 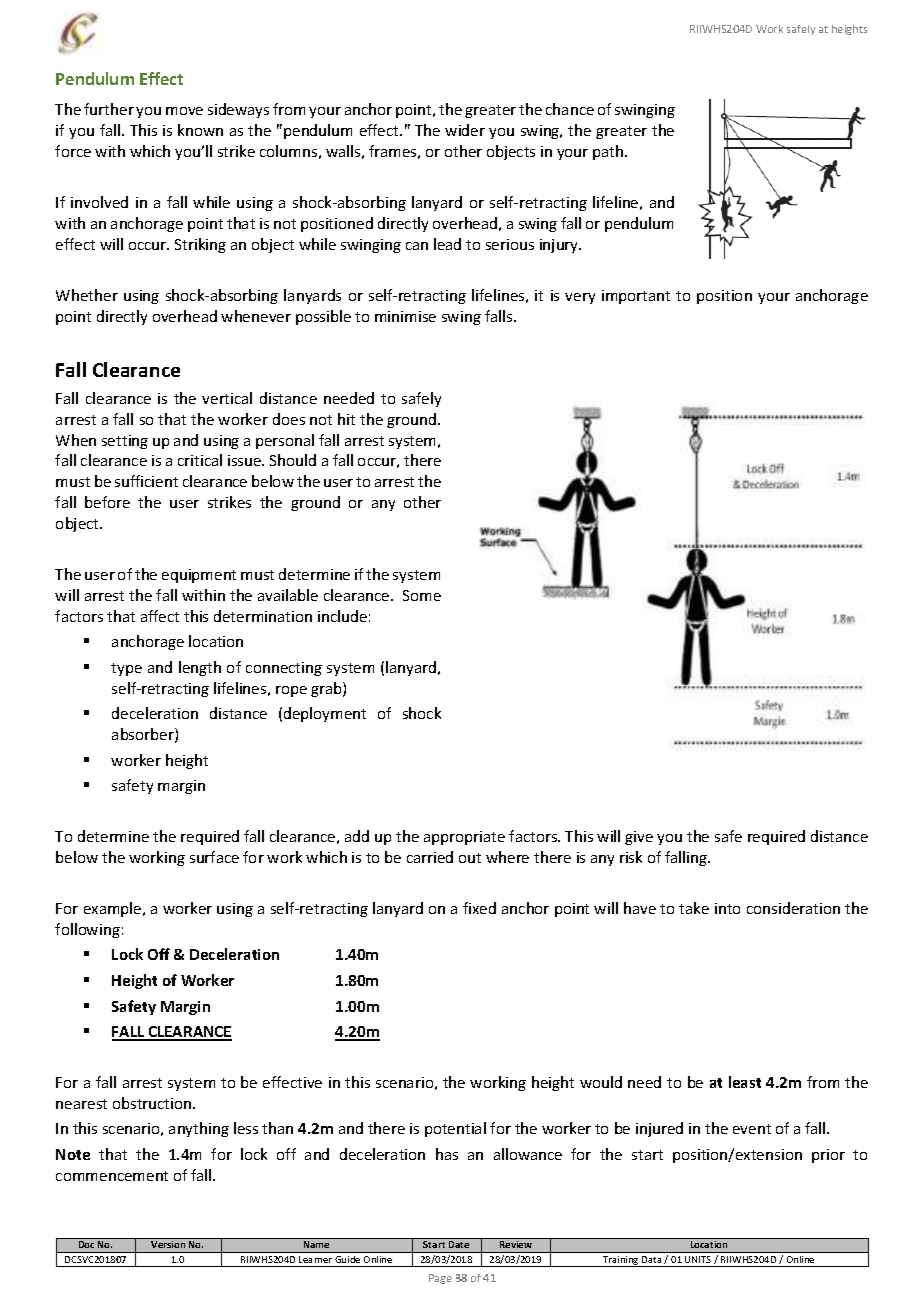 What do you see at coordinates (455, 1129) in the image?
I see `potential` at bounding box center [455, 1129].
